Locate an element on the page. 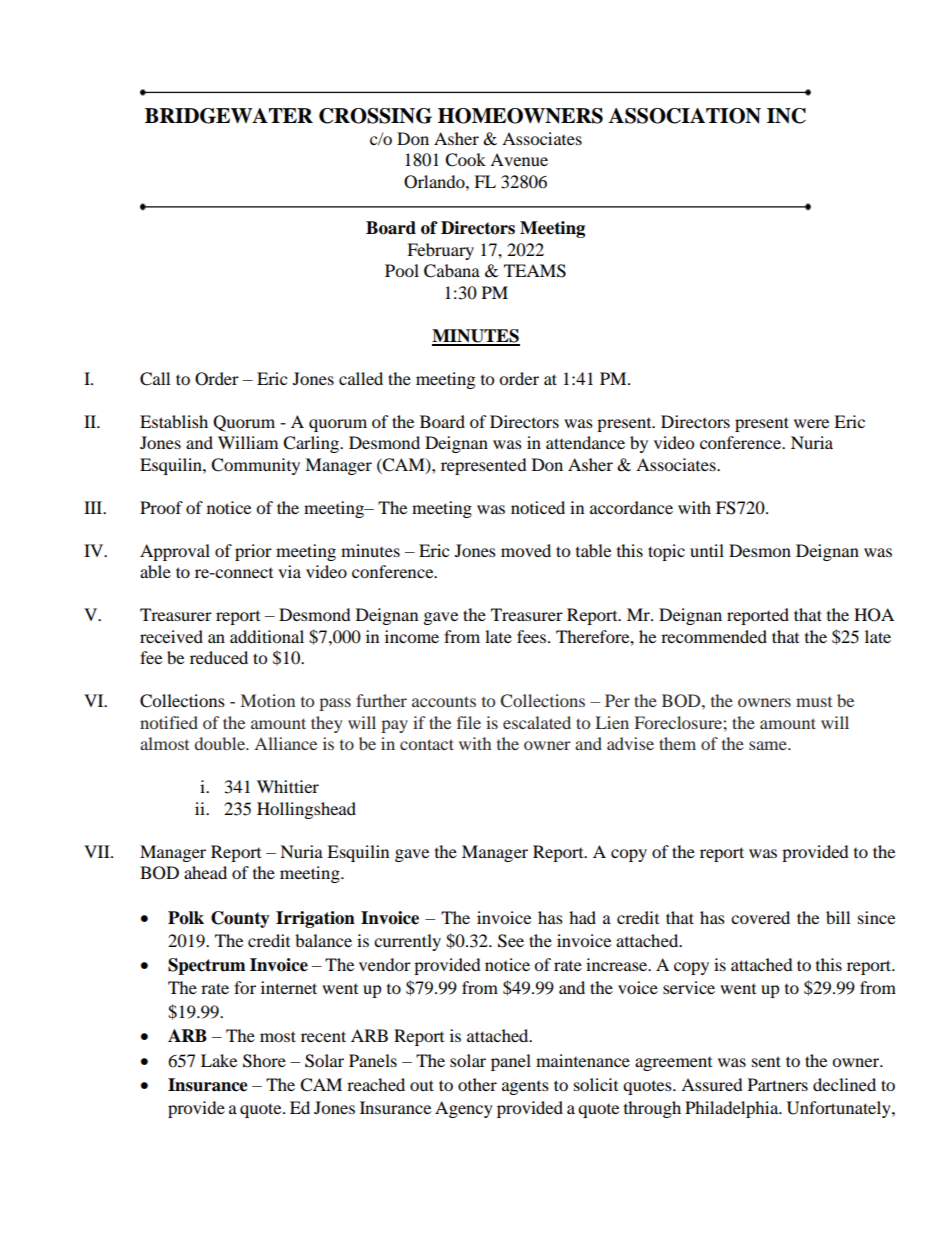  ASSOCIATION is located at coordinates (685, 116).
